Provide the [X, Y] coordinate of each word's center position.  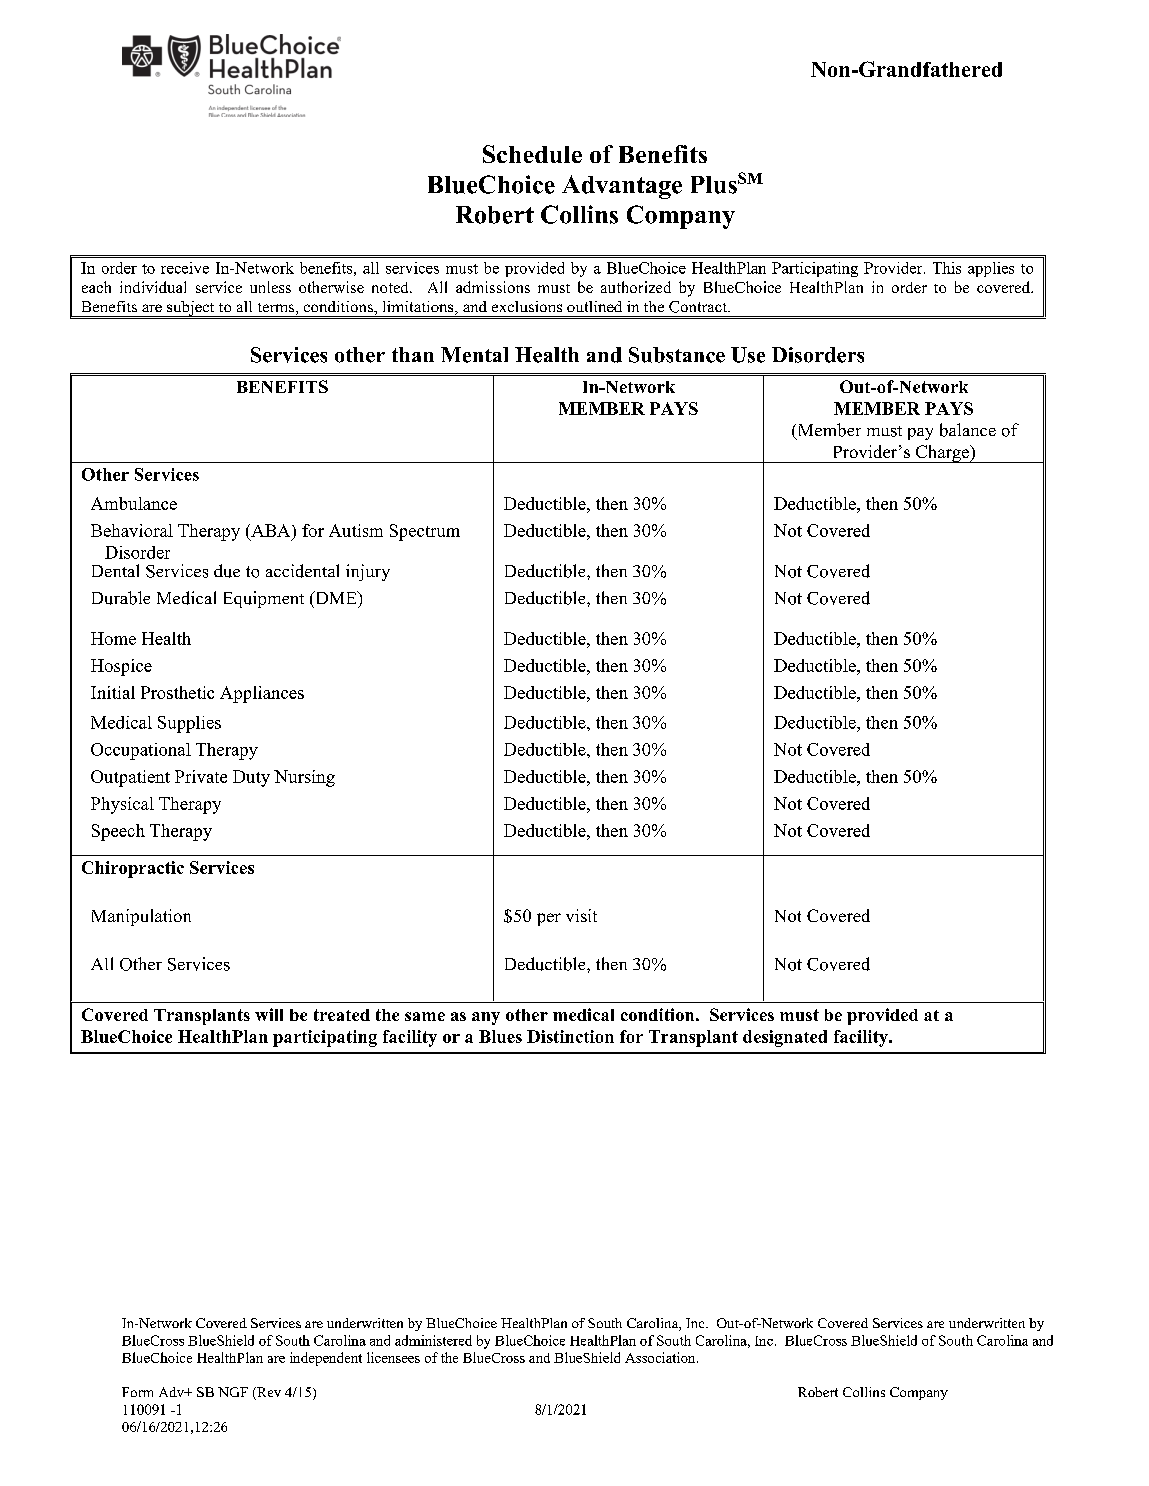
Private [201, 776]
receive [185, 268]
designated [785, 1038]
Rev [268, 1393]
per [549, 919]
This [947, 268]
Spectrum [425, 532]
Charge [943, 454]
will [269, 1014]
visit [581, 915]
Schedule [532, 154]
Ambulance [134, 503]
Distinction [570, 1036]
